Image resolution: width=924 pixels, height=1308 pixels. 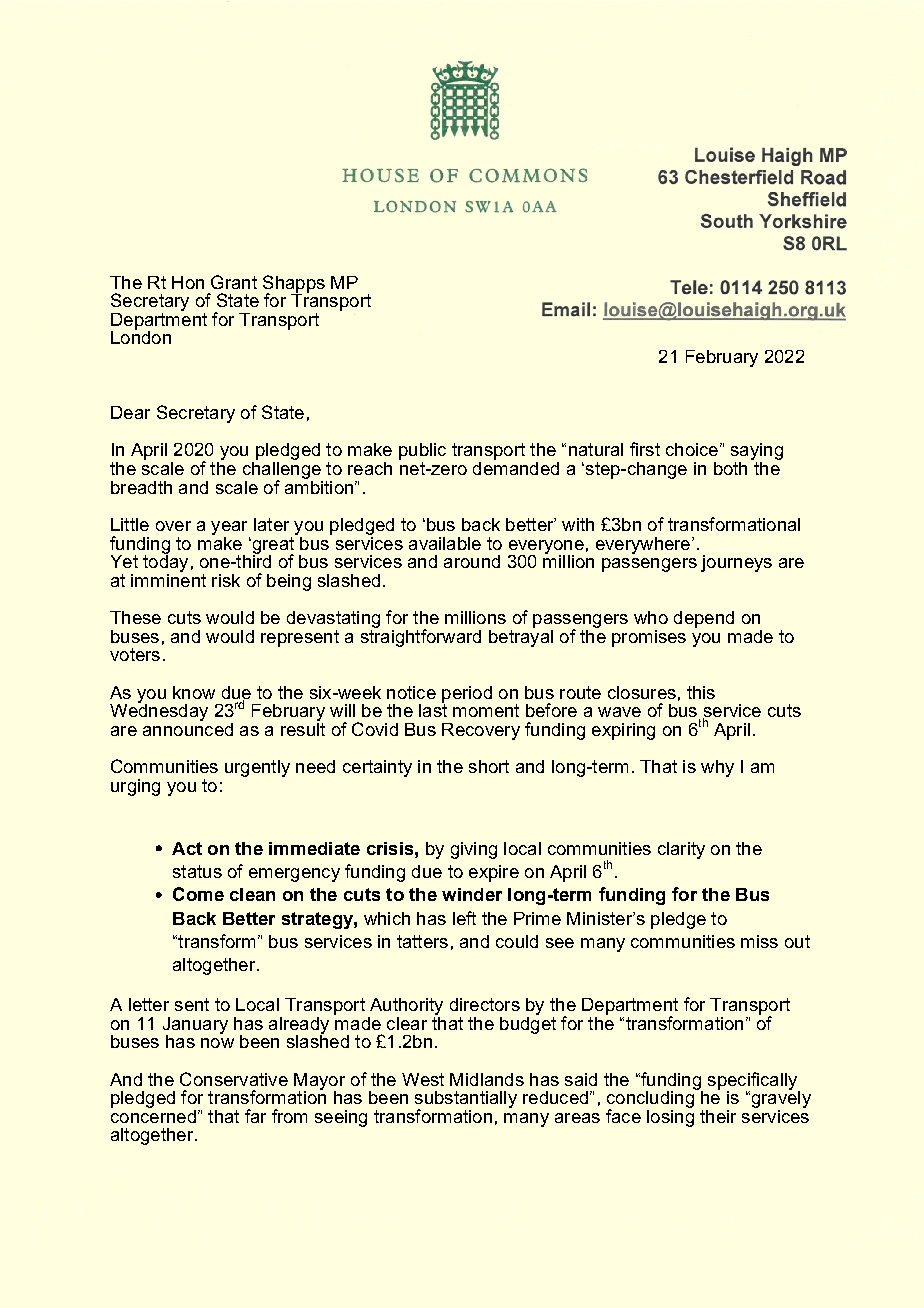 I want to click on risk, so click(x=226, y=580).
